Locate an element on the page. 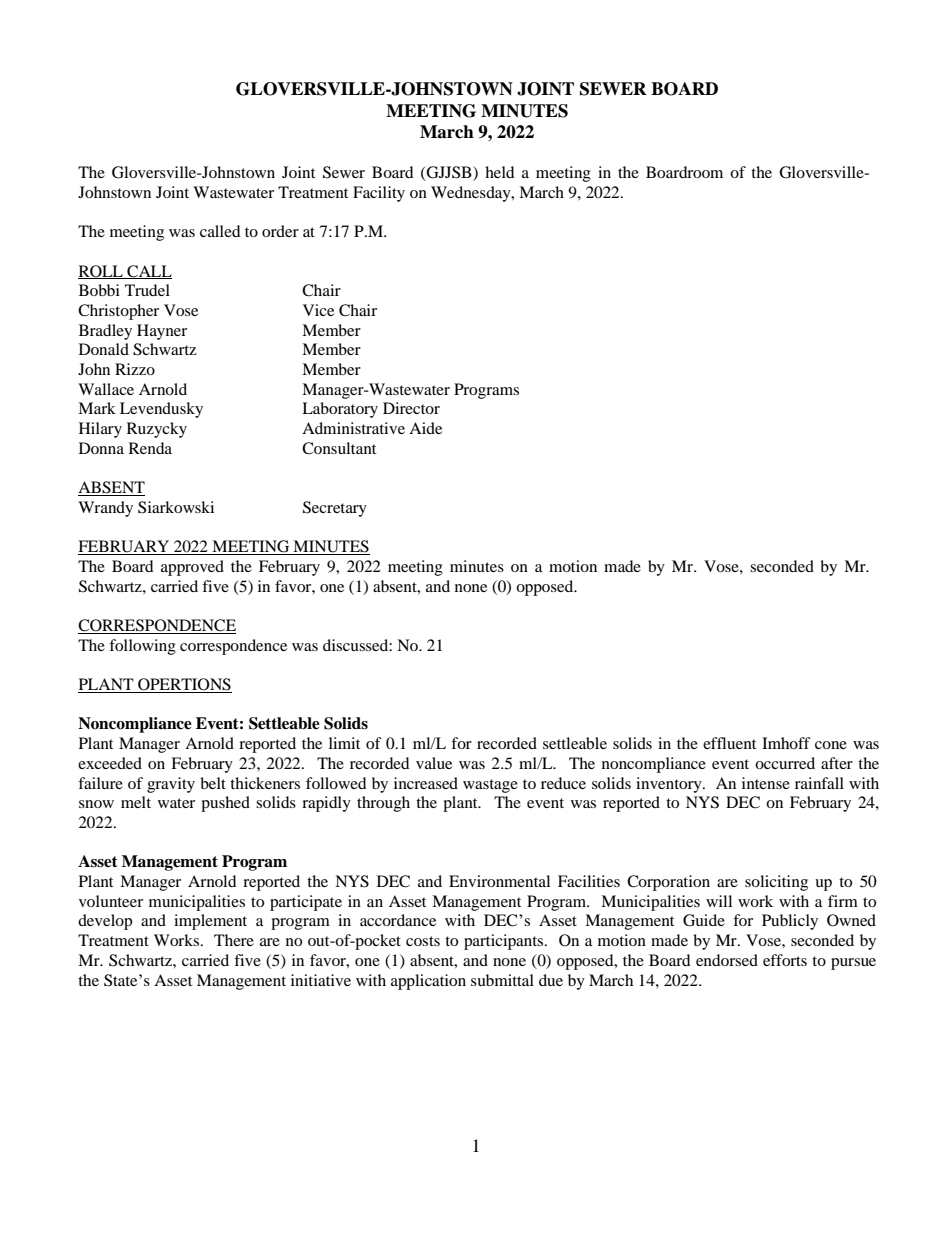 This image has width=952, height=1233. participants is located at coordinates (505, 942).
